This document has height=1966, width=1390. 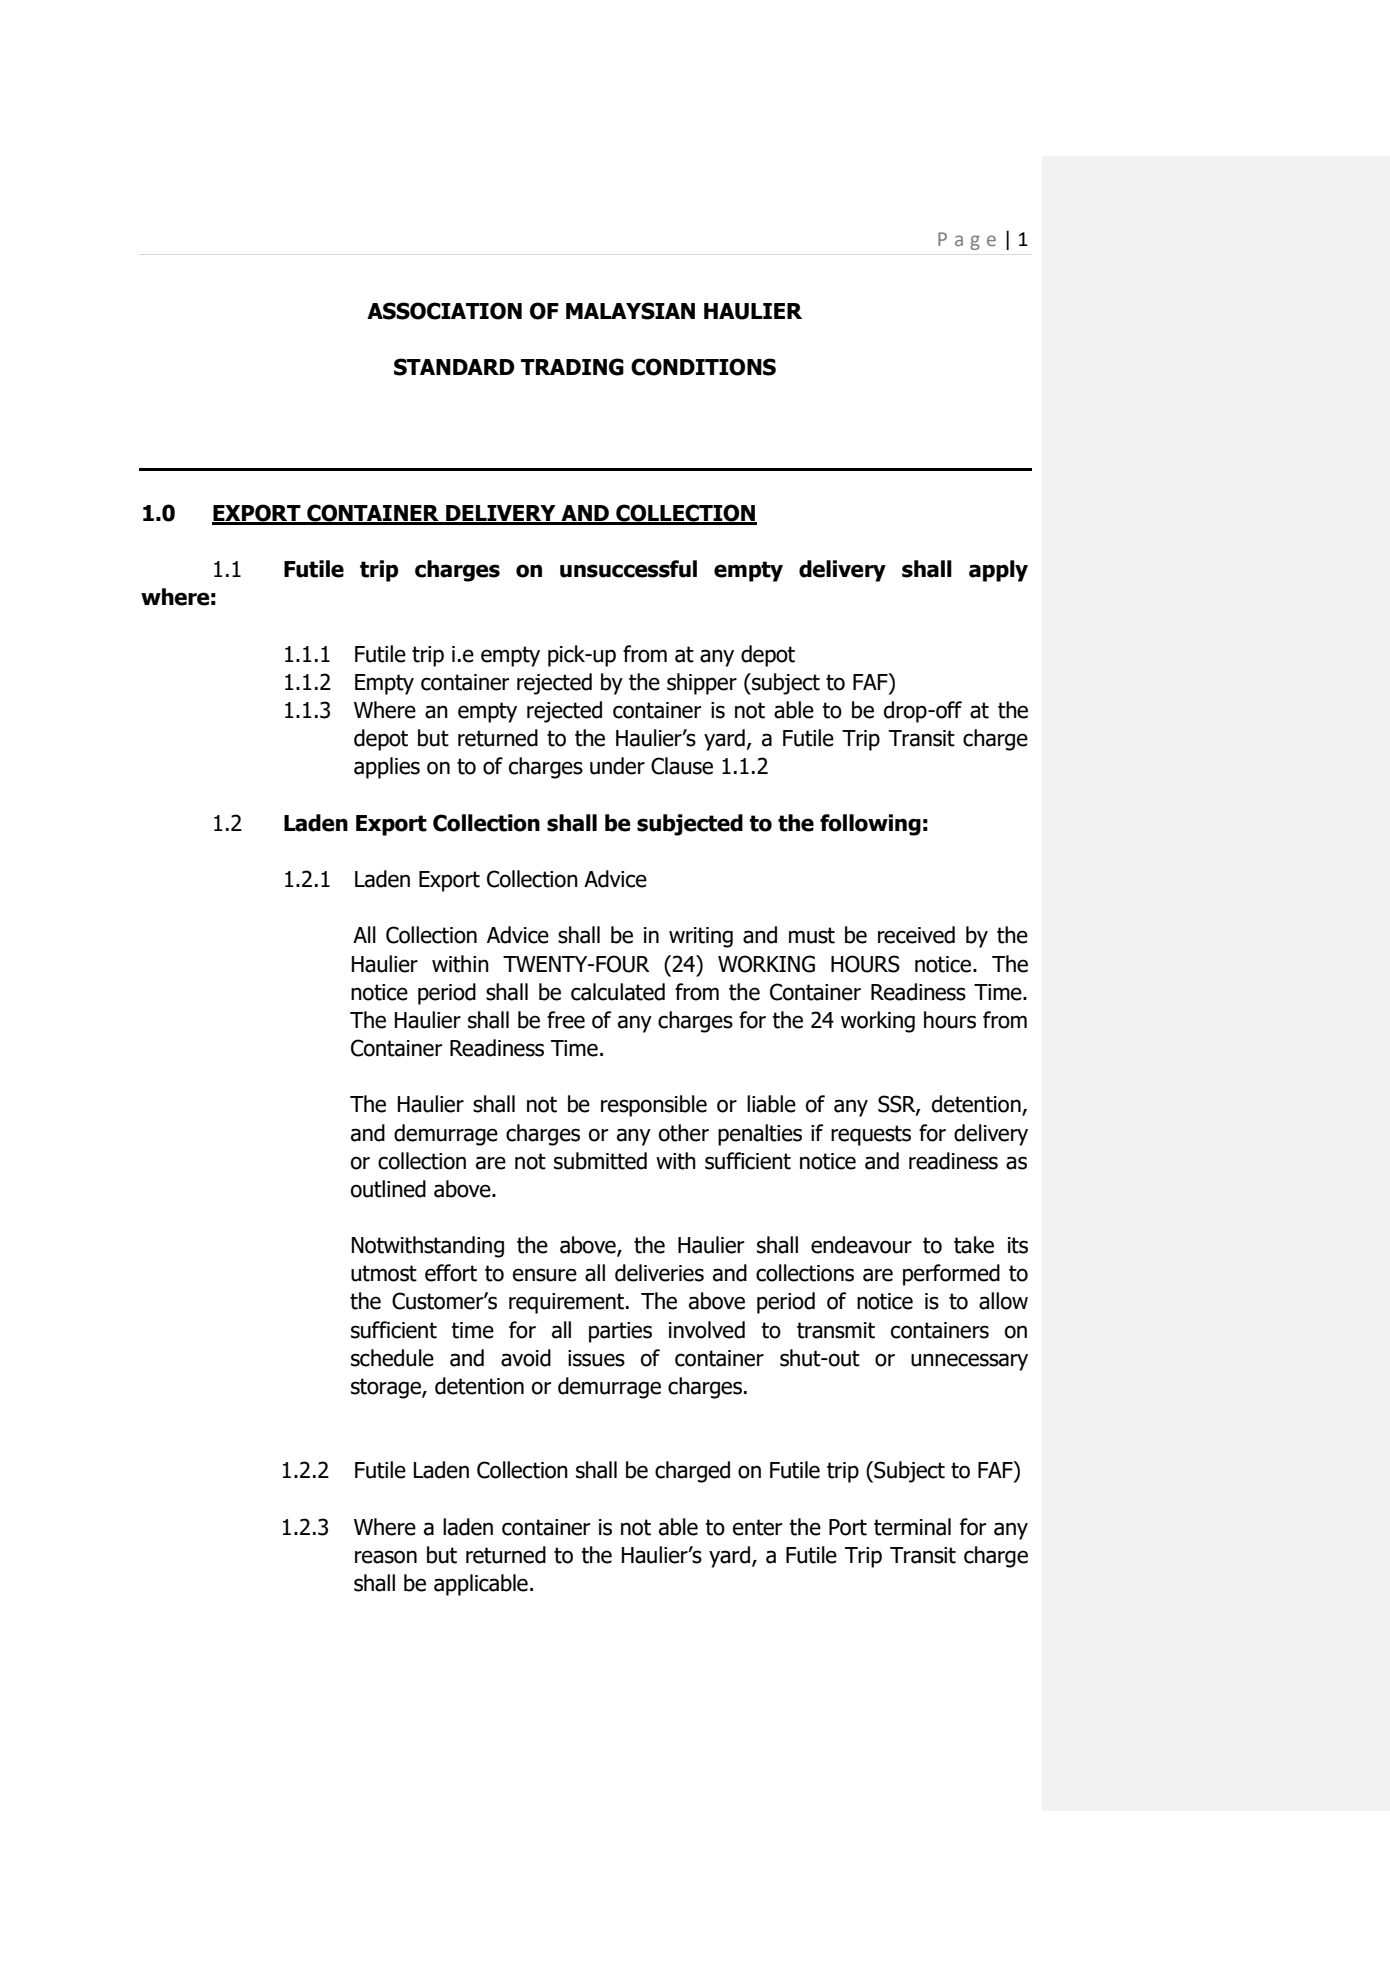 What do you see at coordinates (386, 1557) in the document?
I see `reason` at bounding box center [386, 1557].
